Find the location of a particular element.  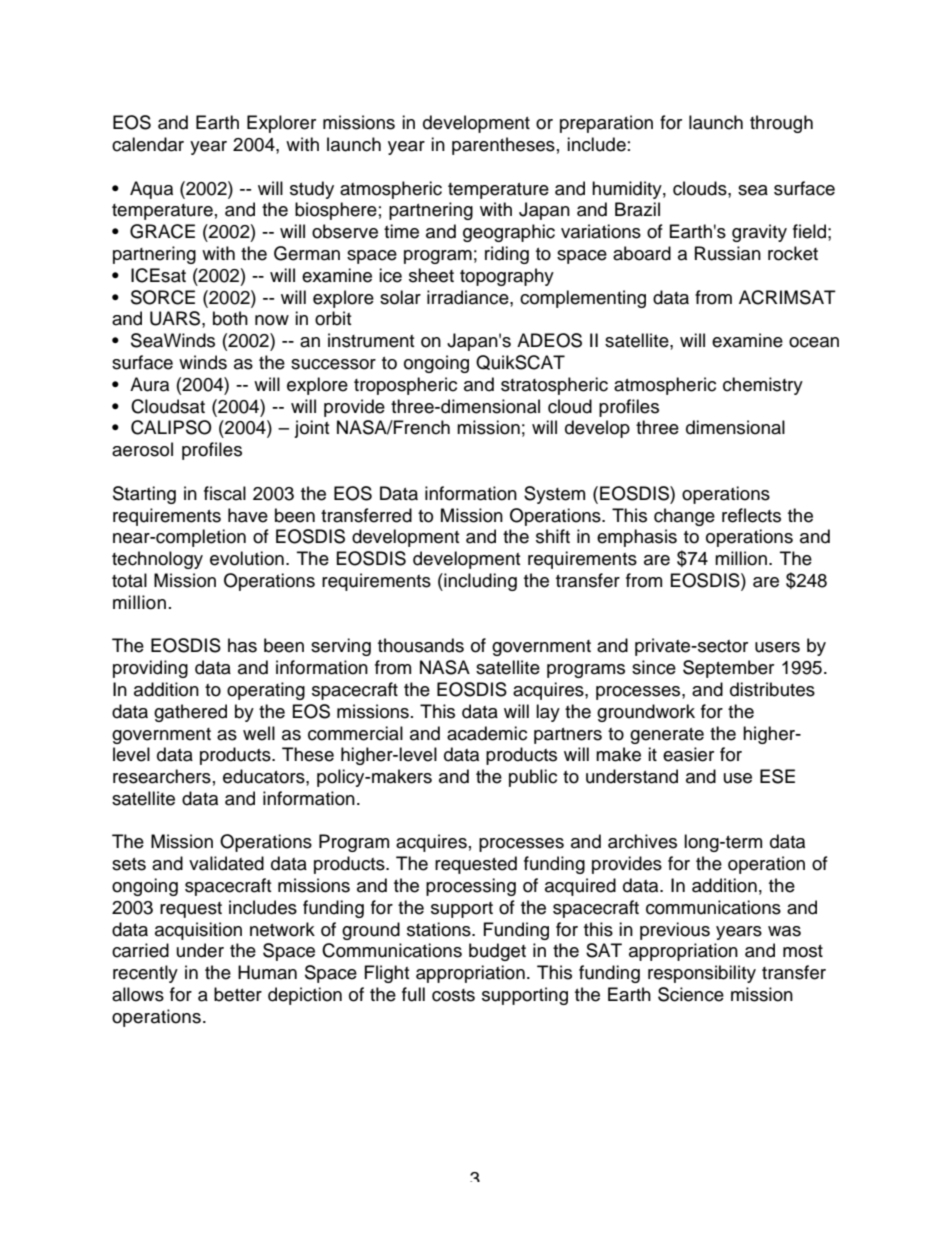

including is located at coordinates (479, 582).
